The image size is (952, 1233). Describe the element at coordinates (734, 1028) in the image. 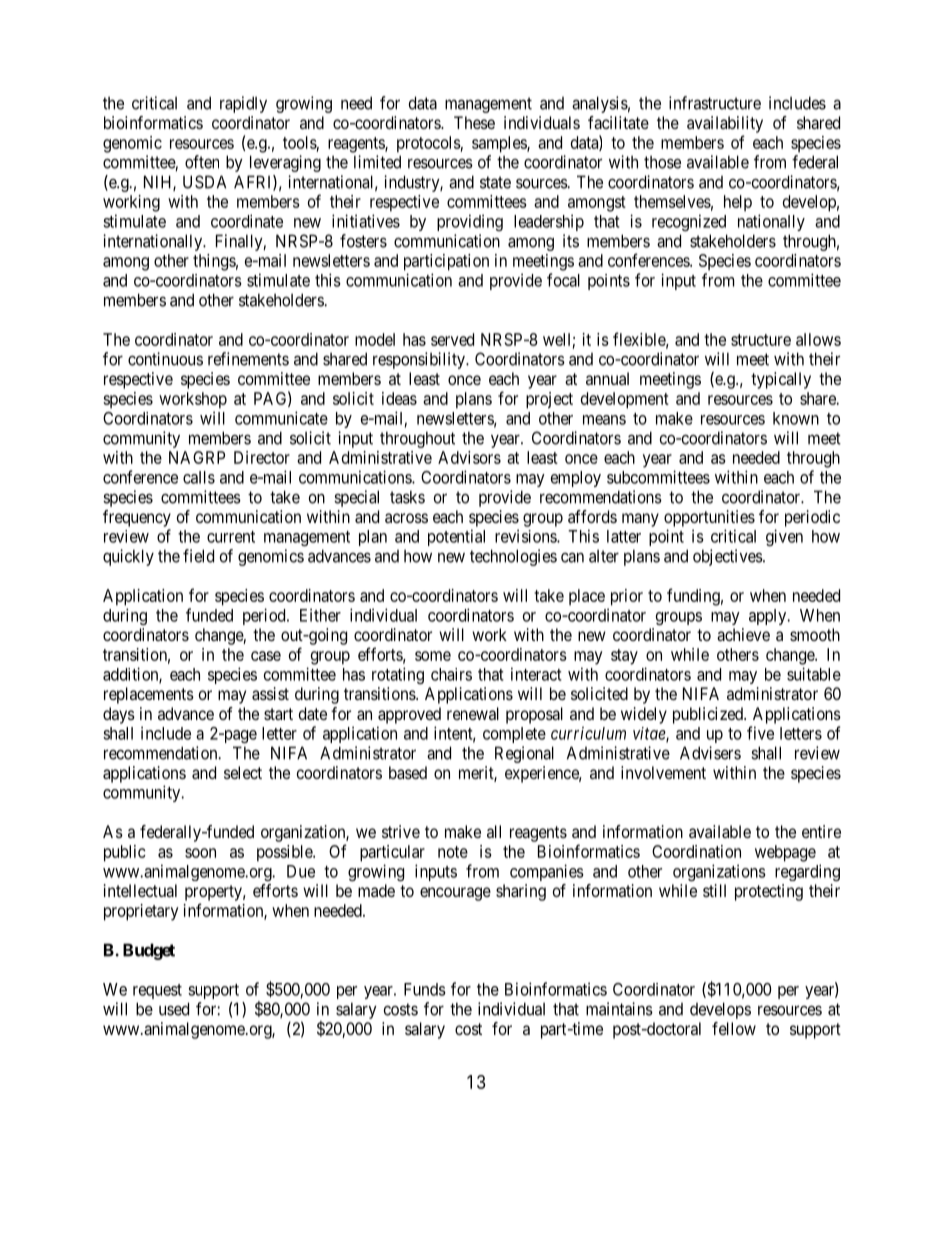

I see `fellow` at that location.
